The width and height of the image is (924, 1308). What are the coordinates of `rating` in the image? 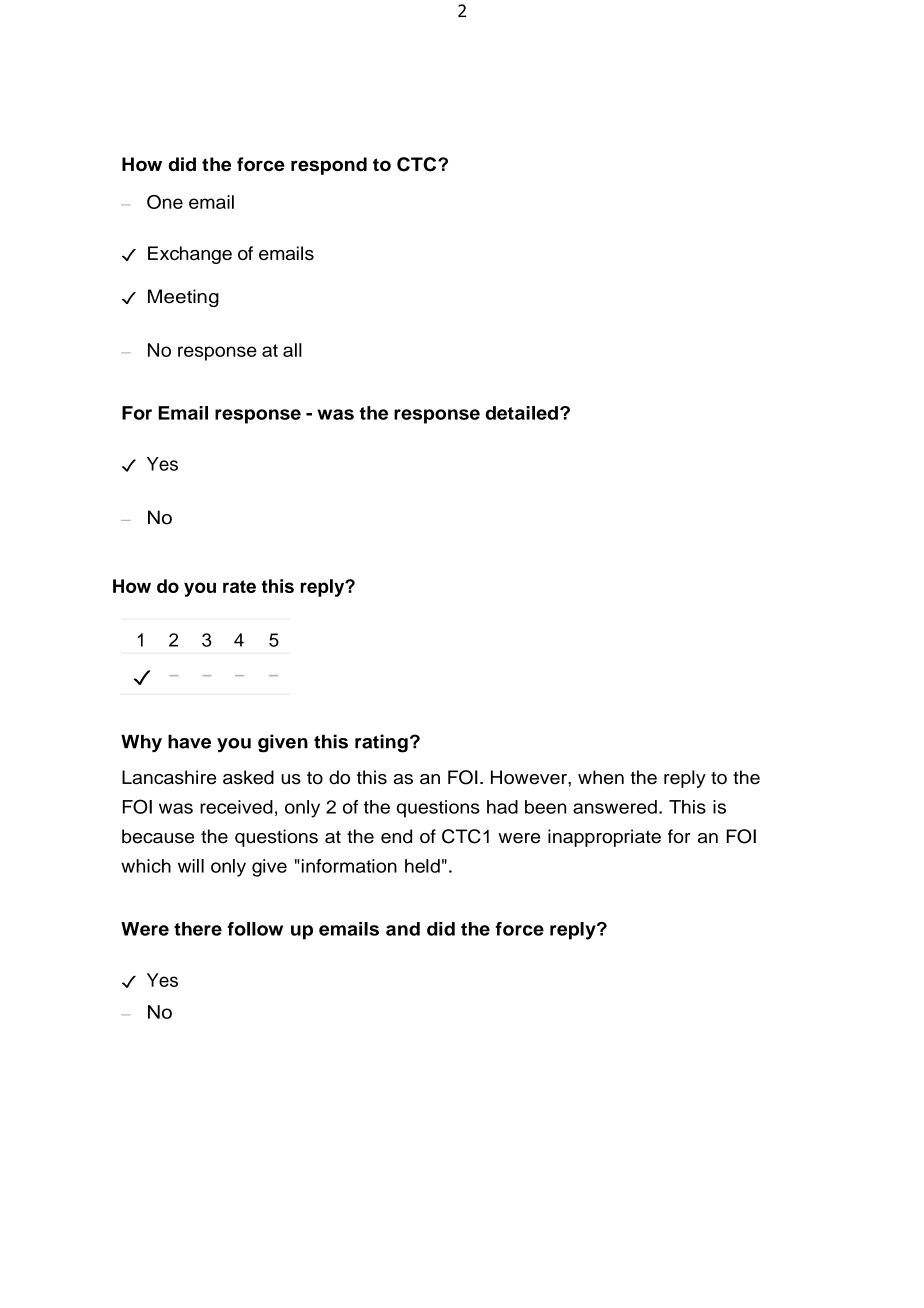 It's located at (381, 743).
